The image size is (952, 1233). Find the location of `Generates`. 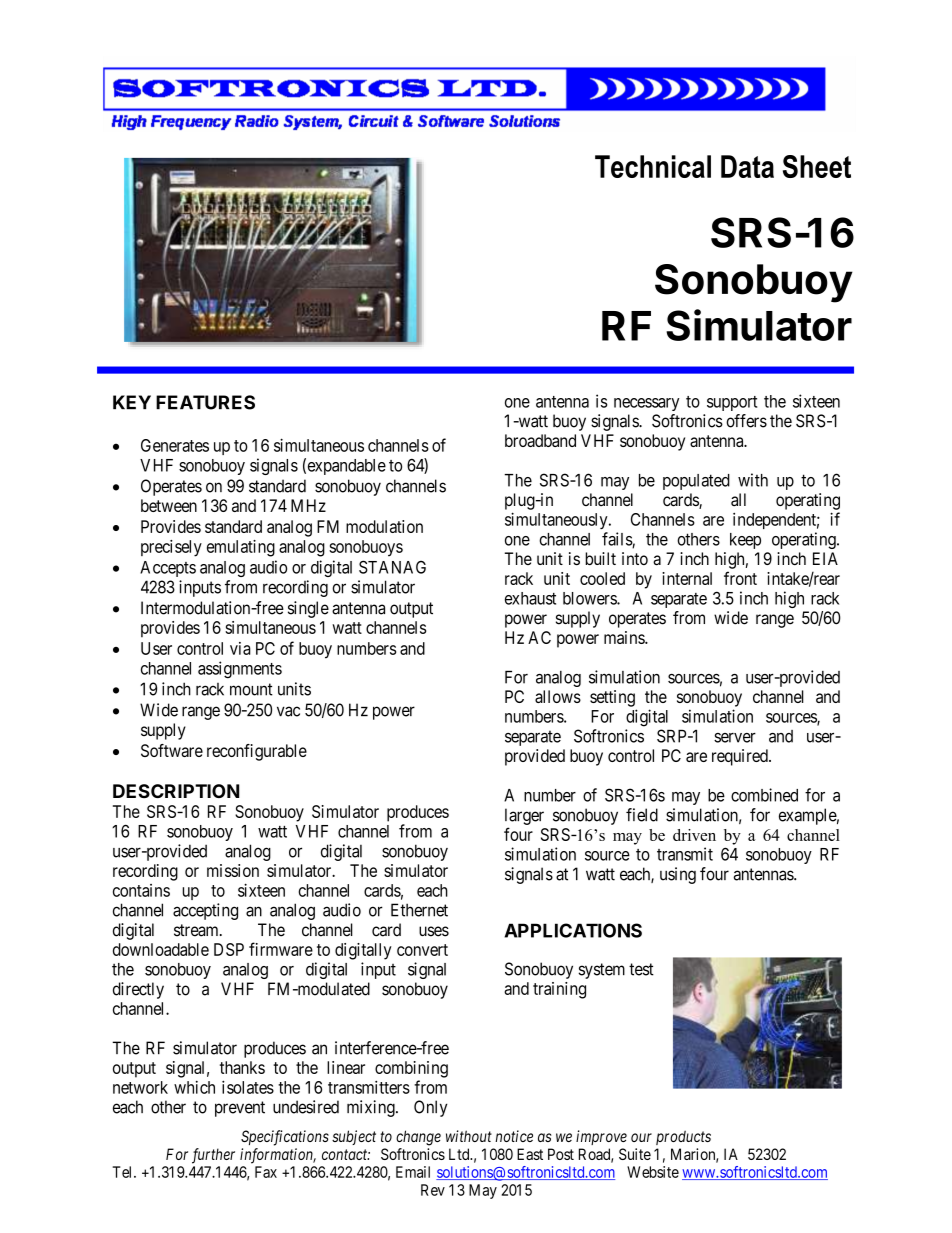

Generates is located at coordinates (175, 445).
